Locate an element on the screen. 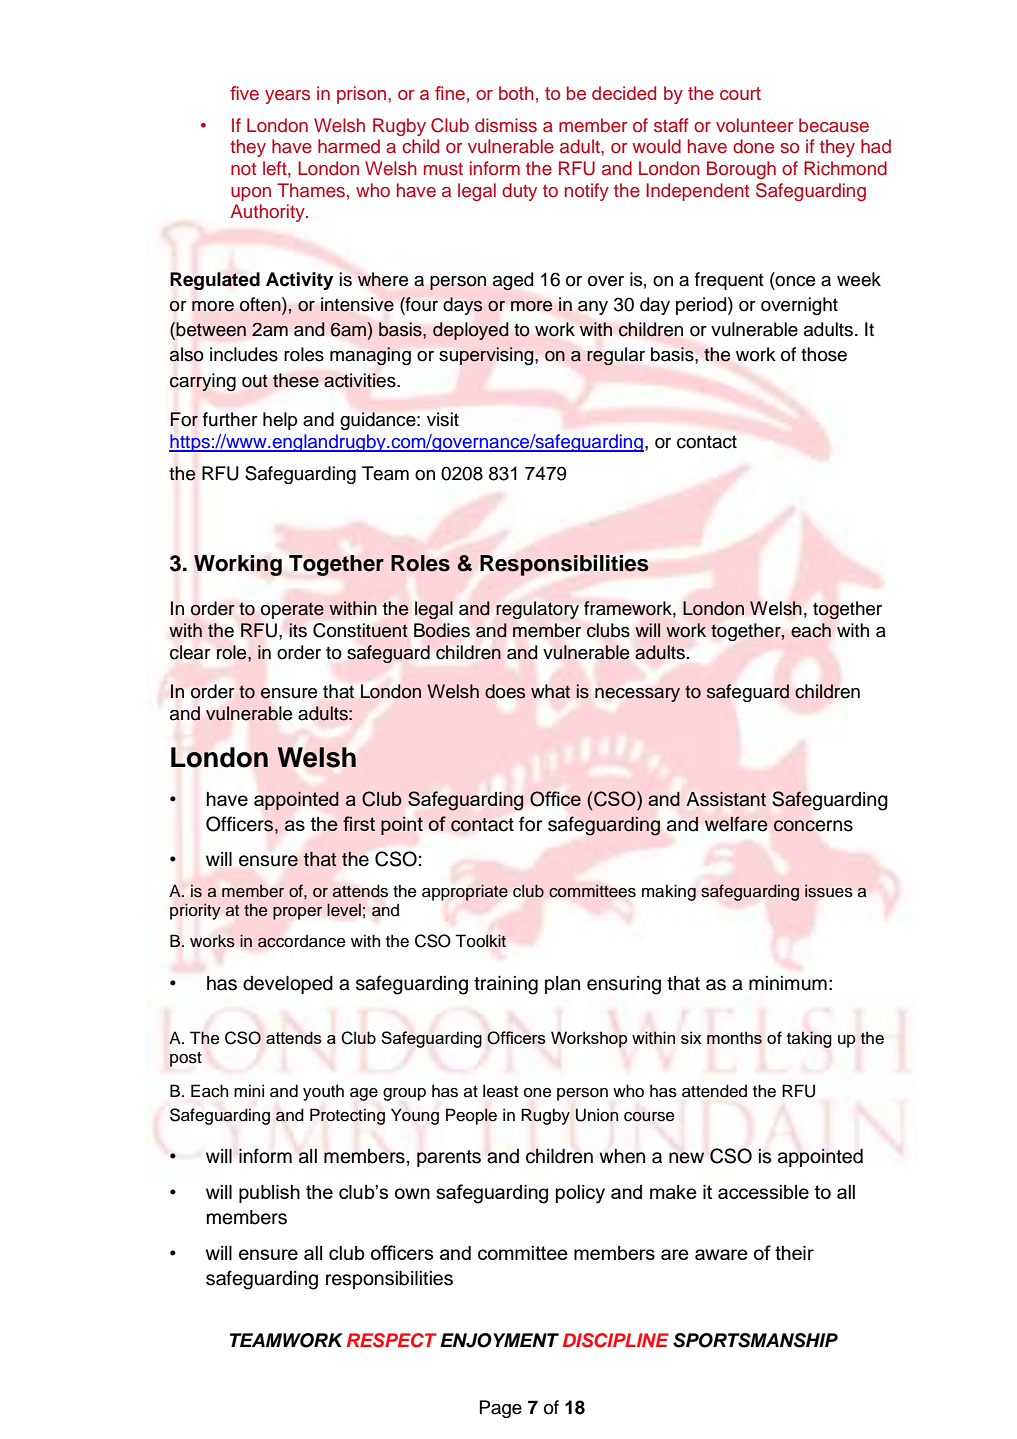  SPORTSMANSHIP is located at coordinates (755, 1340).
